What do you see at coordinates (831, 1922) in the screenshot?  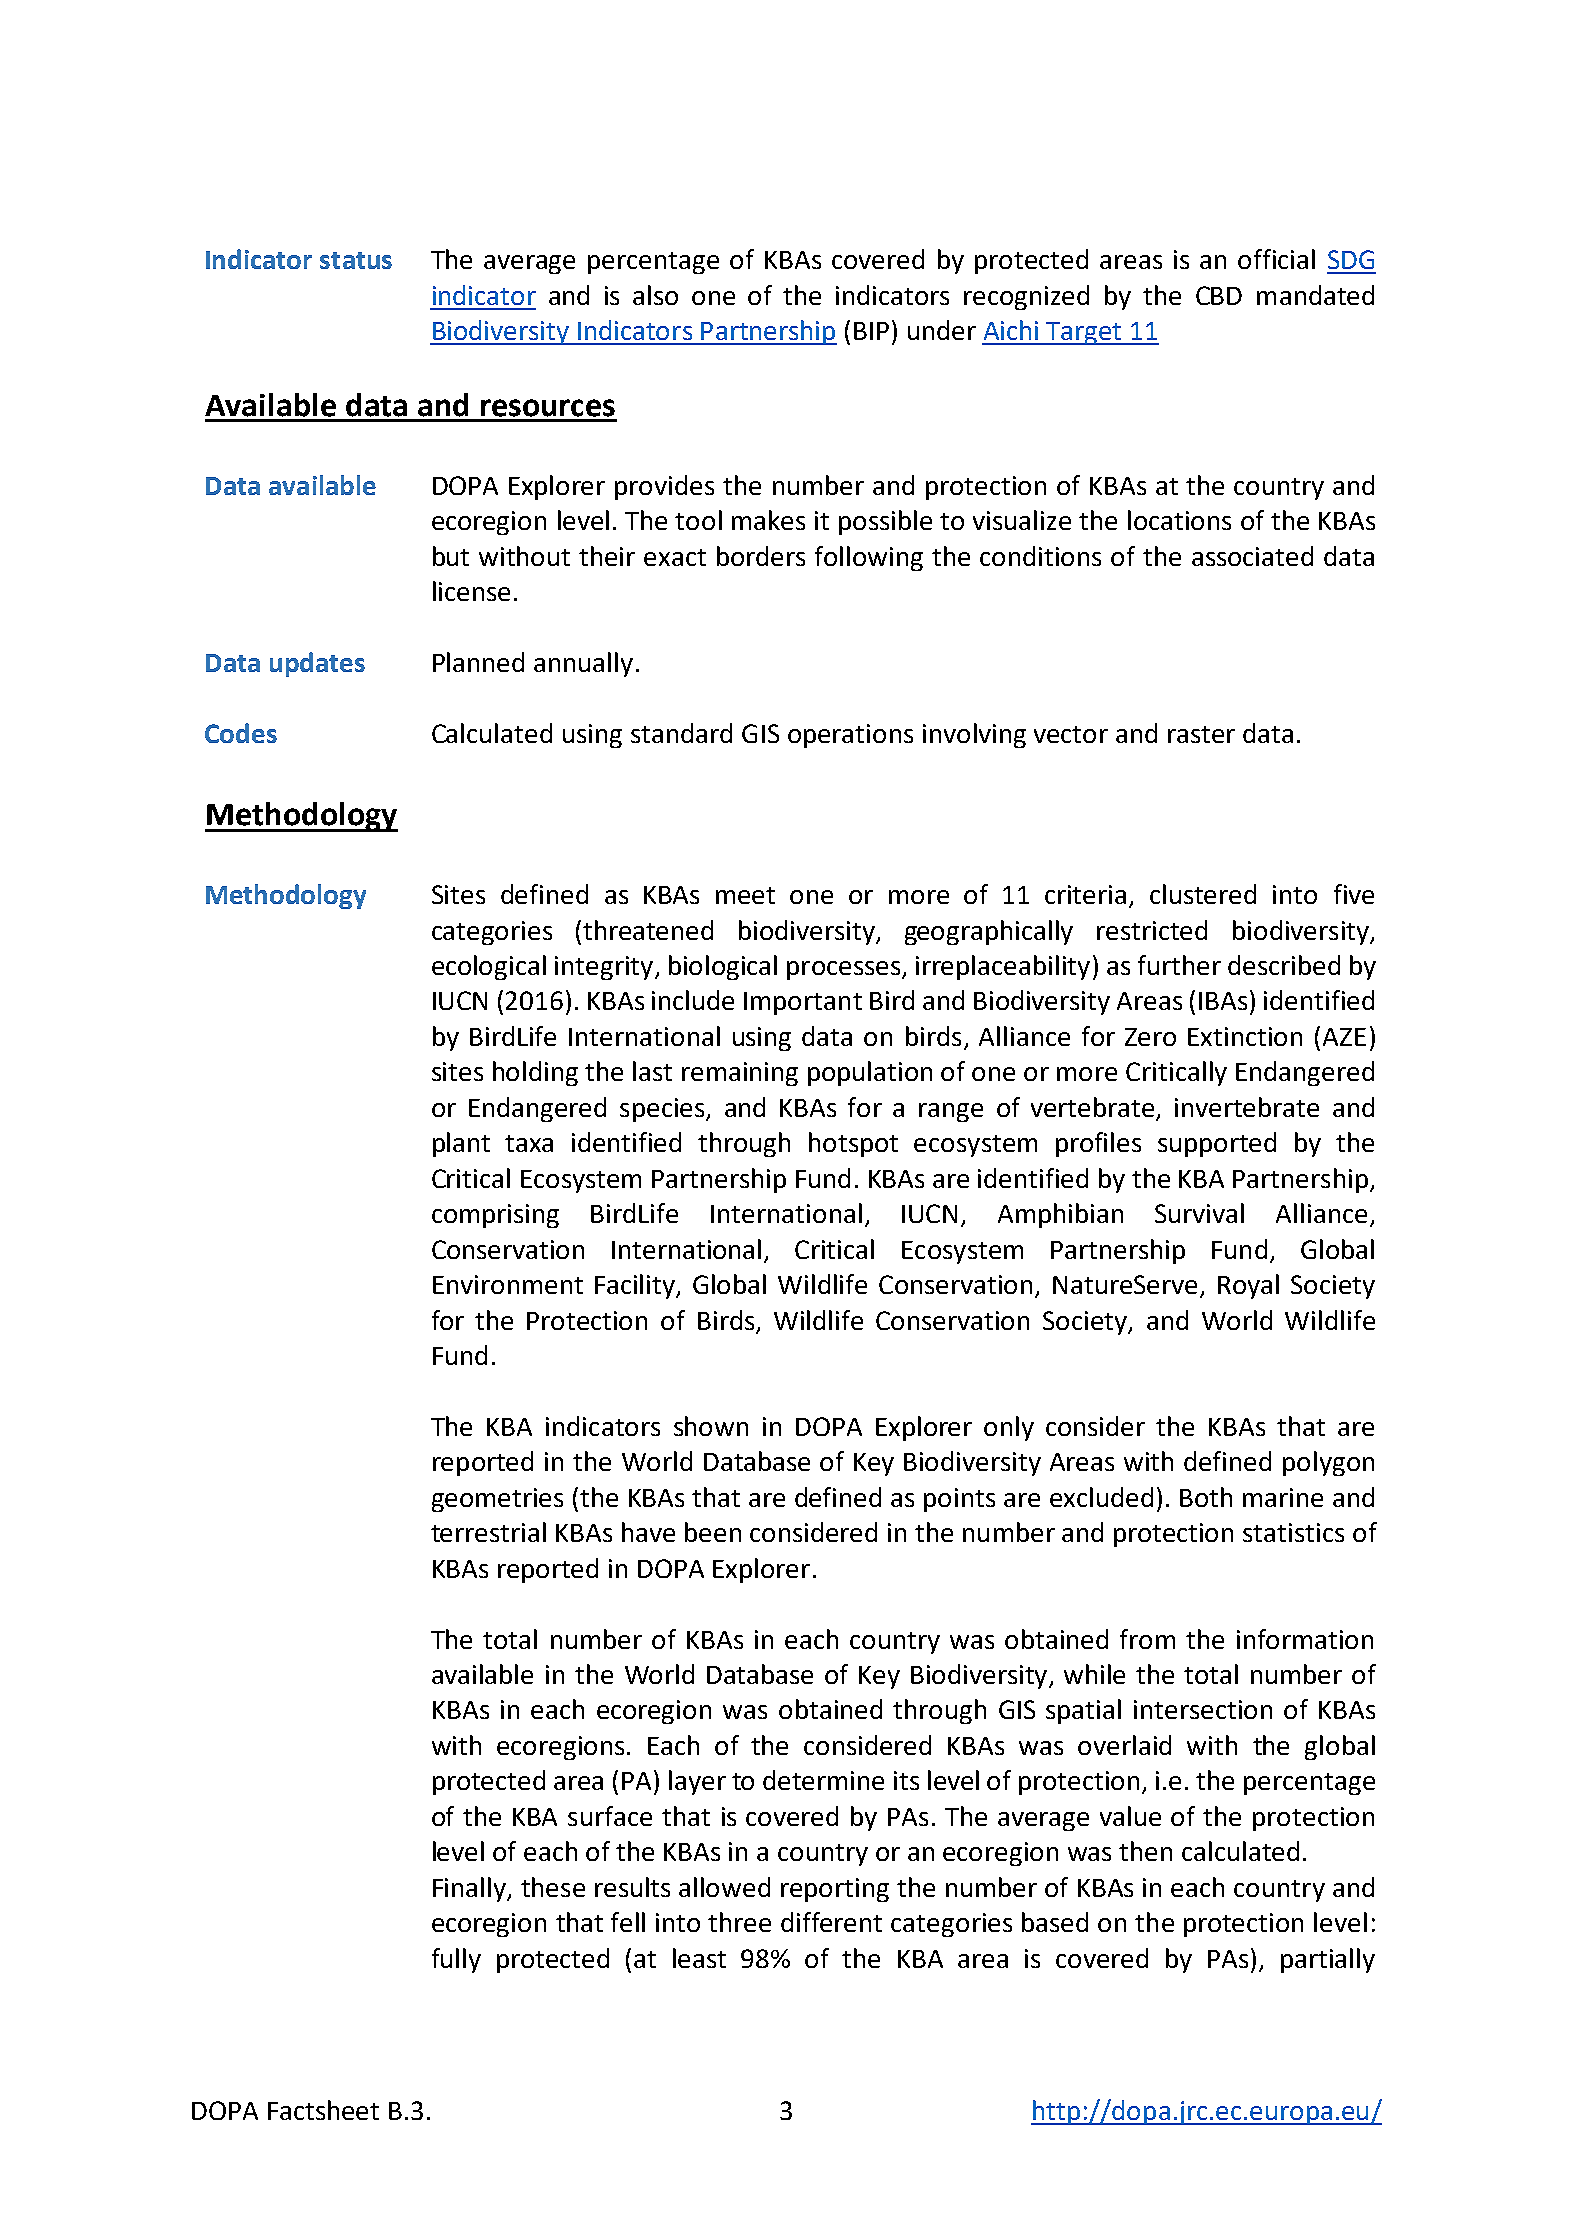 I see `different` at bounding box center [831, 1922].
